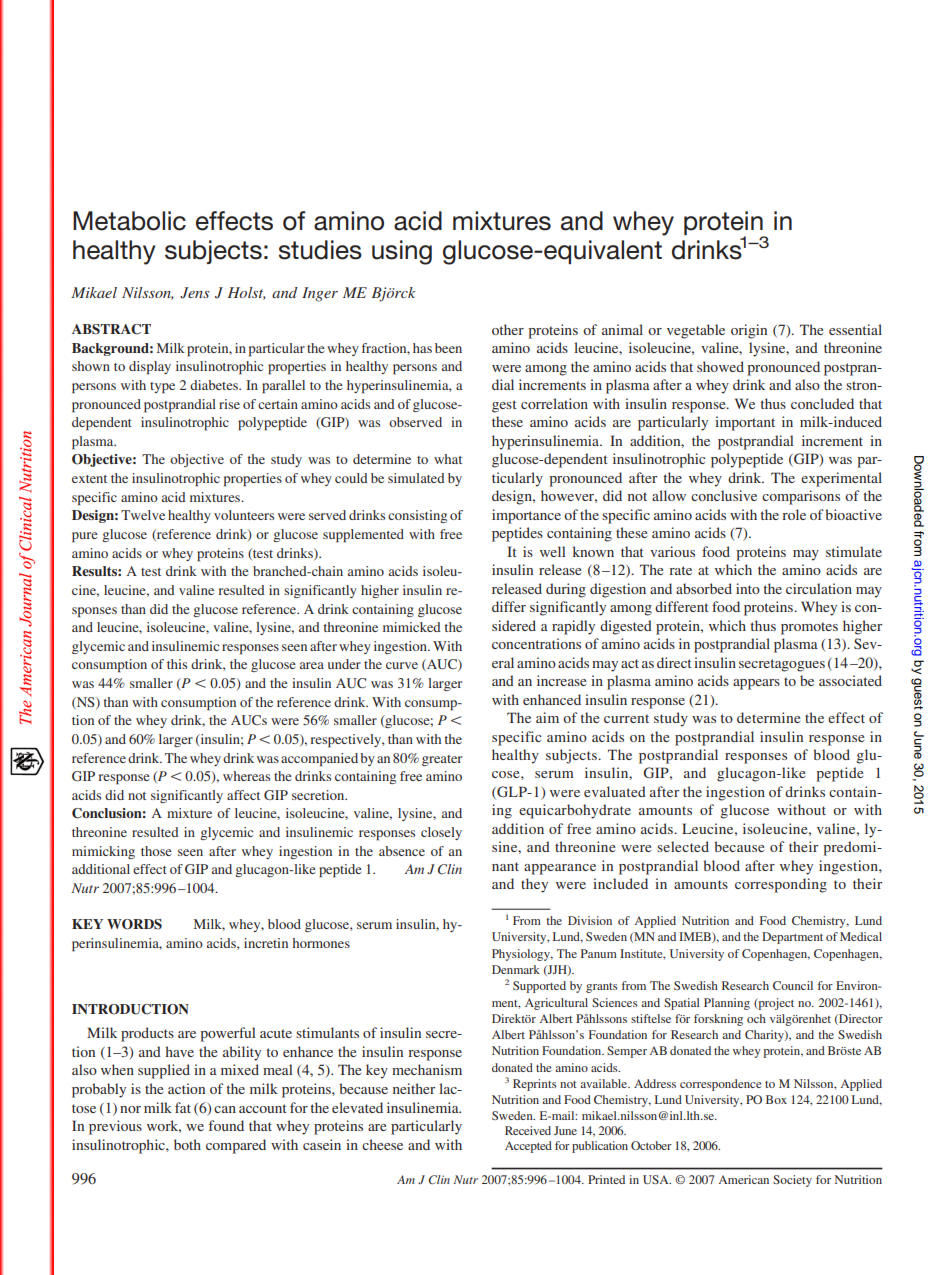 The width and height of the document is (952, 1275). I want to click on role, so click(794, 514).
